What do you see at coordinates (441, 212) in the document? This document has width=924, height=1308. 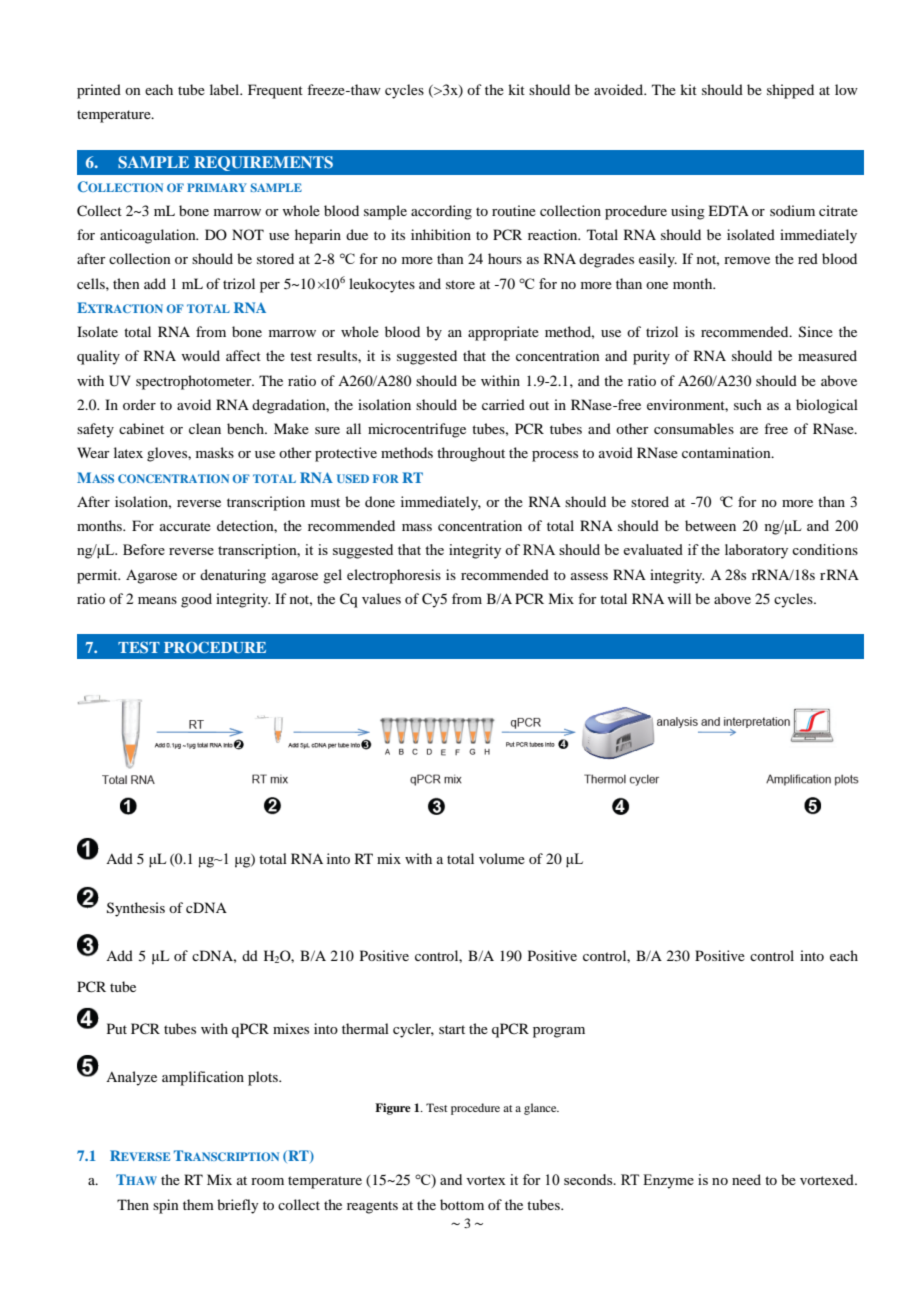 I see `according` at bounding box center [441, 212].
